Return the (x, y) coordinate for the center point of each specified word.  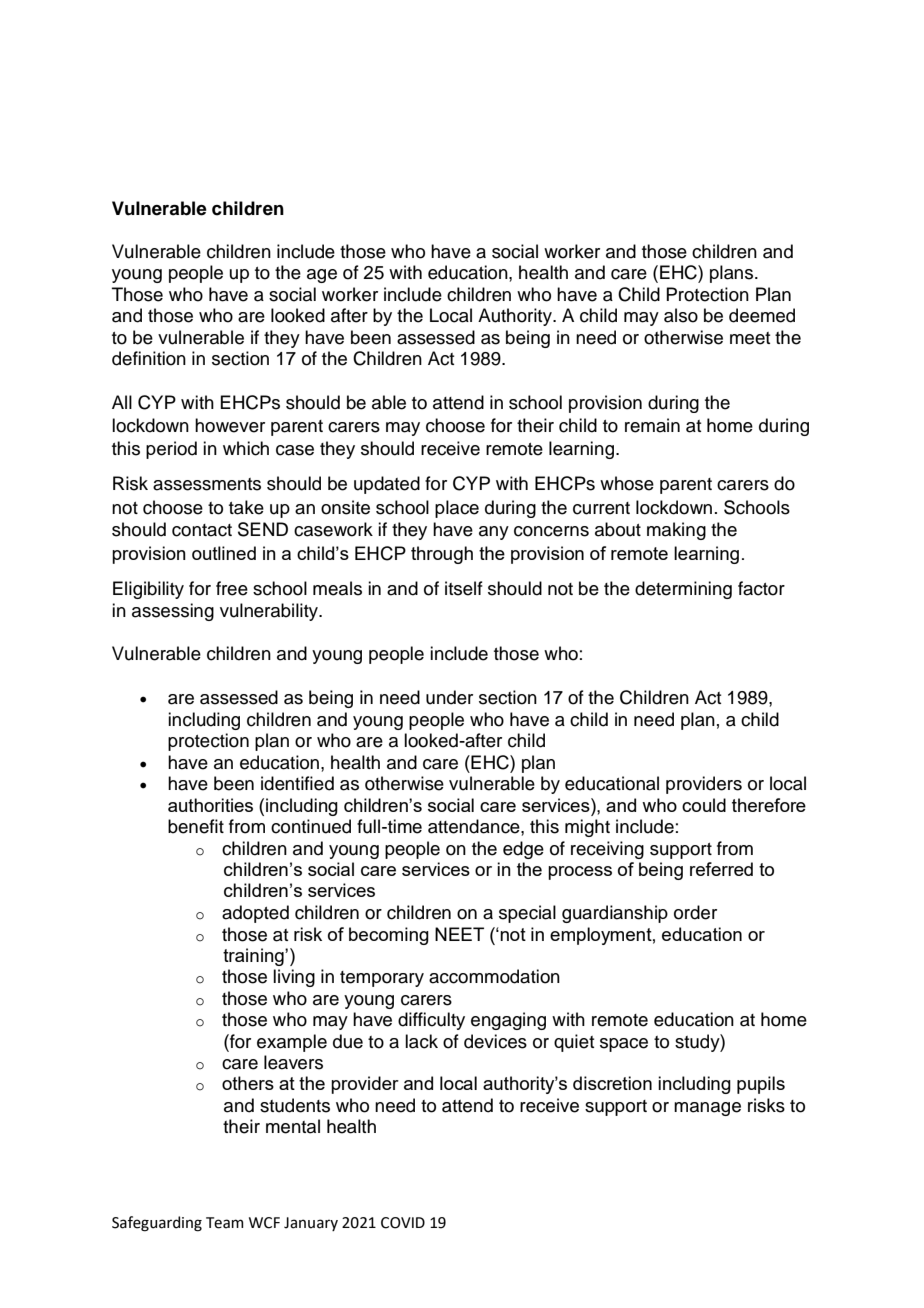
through (442, 555)
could (704, 805)
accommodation (494, 976)
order (695, 912)
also (681, 315)
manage (707, 1109)
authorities (210, 805)
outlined (224, 553)
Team (225, 1223)
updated (387, 485)
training (254, 957)
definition (149, 358)
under (449, 697)
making (676, 531)
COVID (403, 1223)
